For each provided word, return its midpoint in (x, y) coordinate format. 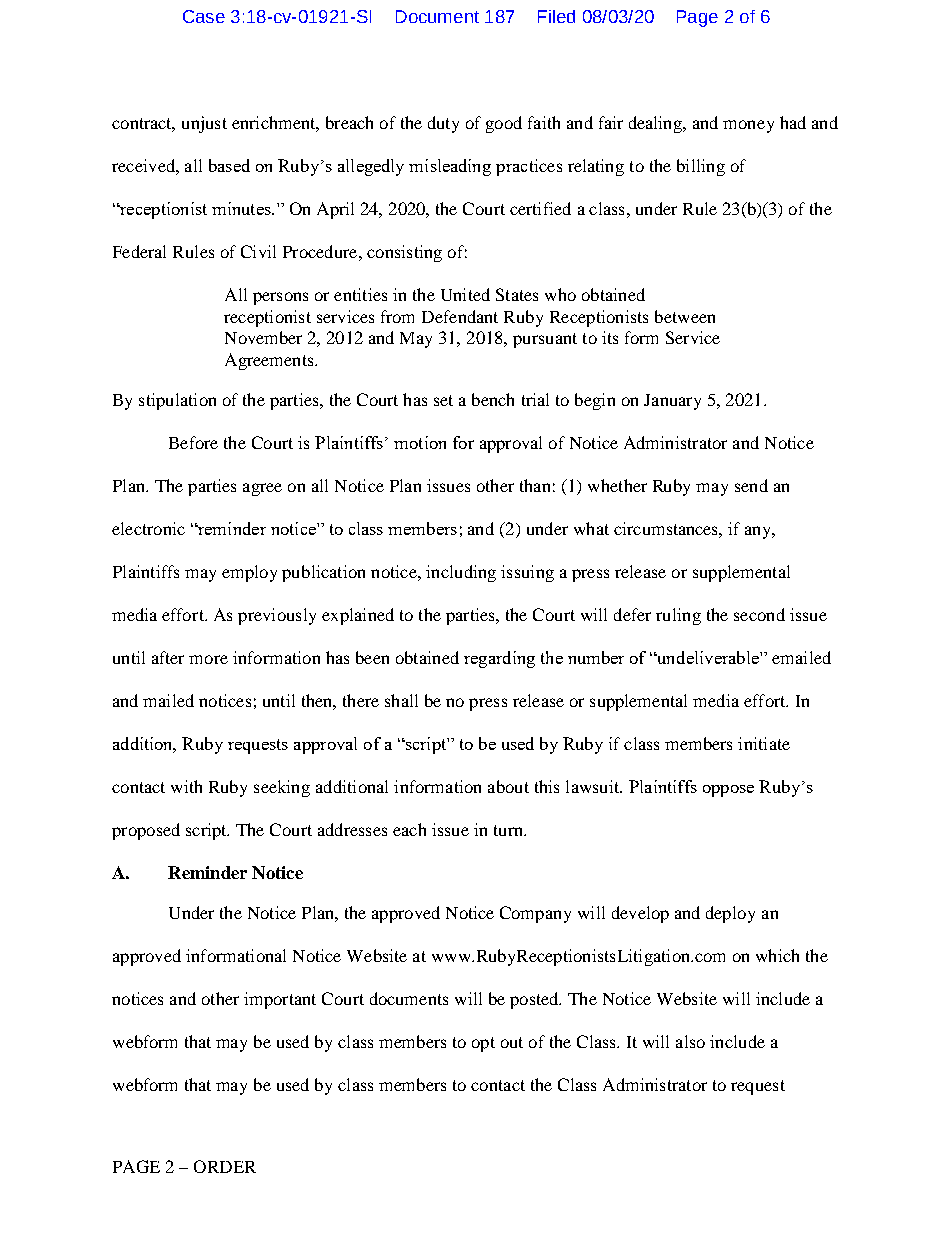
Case (204, 16)
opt (483, 1044)
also (690, 1041)
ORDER (225, 1166)
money (748, 126)
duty (443, 124)
